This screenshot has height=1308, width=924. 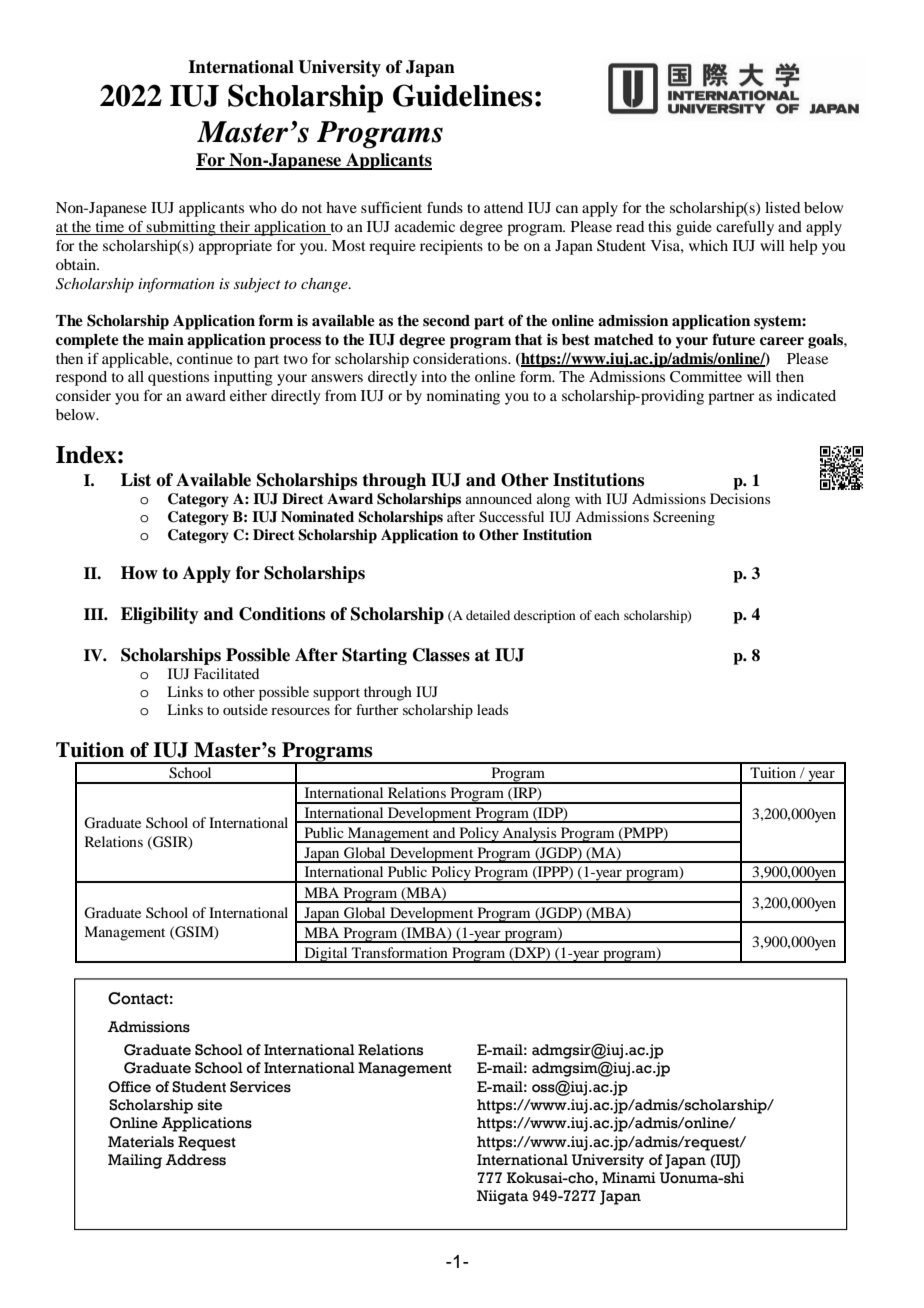 What do you see at coordinates (181, 228) in the screenshot?
I see `submitting` at bounding box center [181, 228].
